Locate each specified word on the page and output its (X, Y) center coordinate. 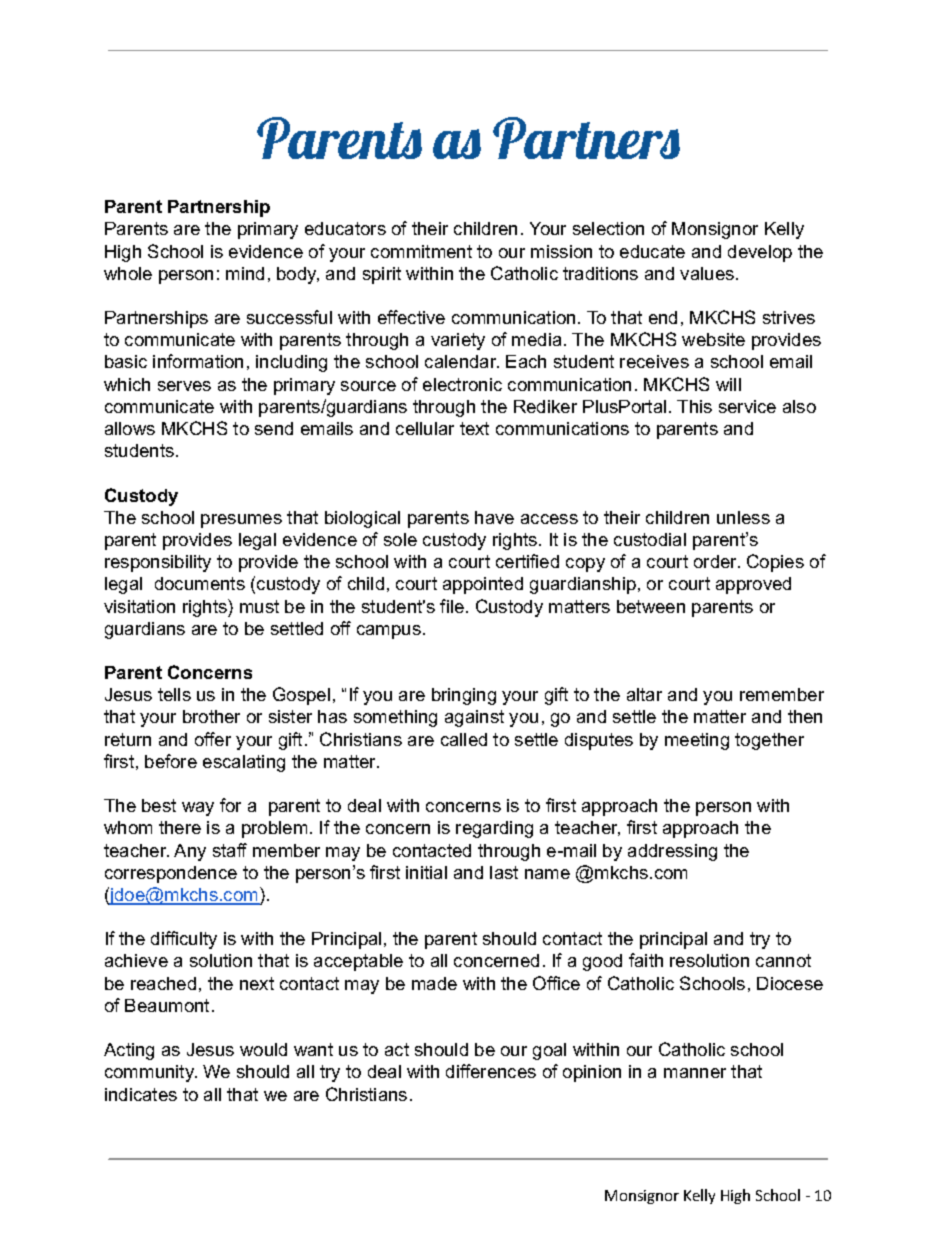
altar (644, 694)
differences (491, 1071)
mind (245, 273)
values (707, 273)
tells (174, 694)
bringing (464, 696)
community (151, 1073)
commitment (421, 251)
